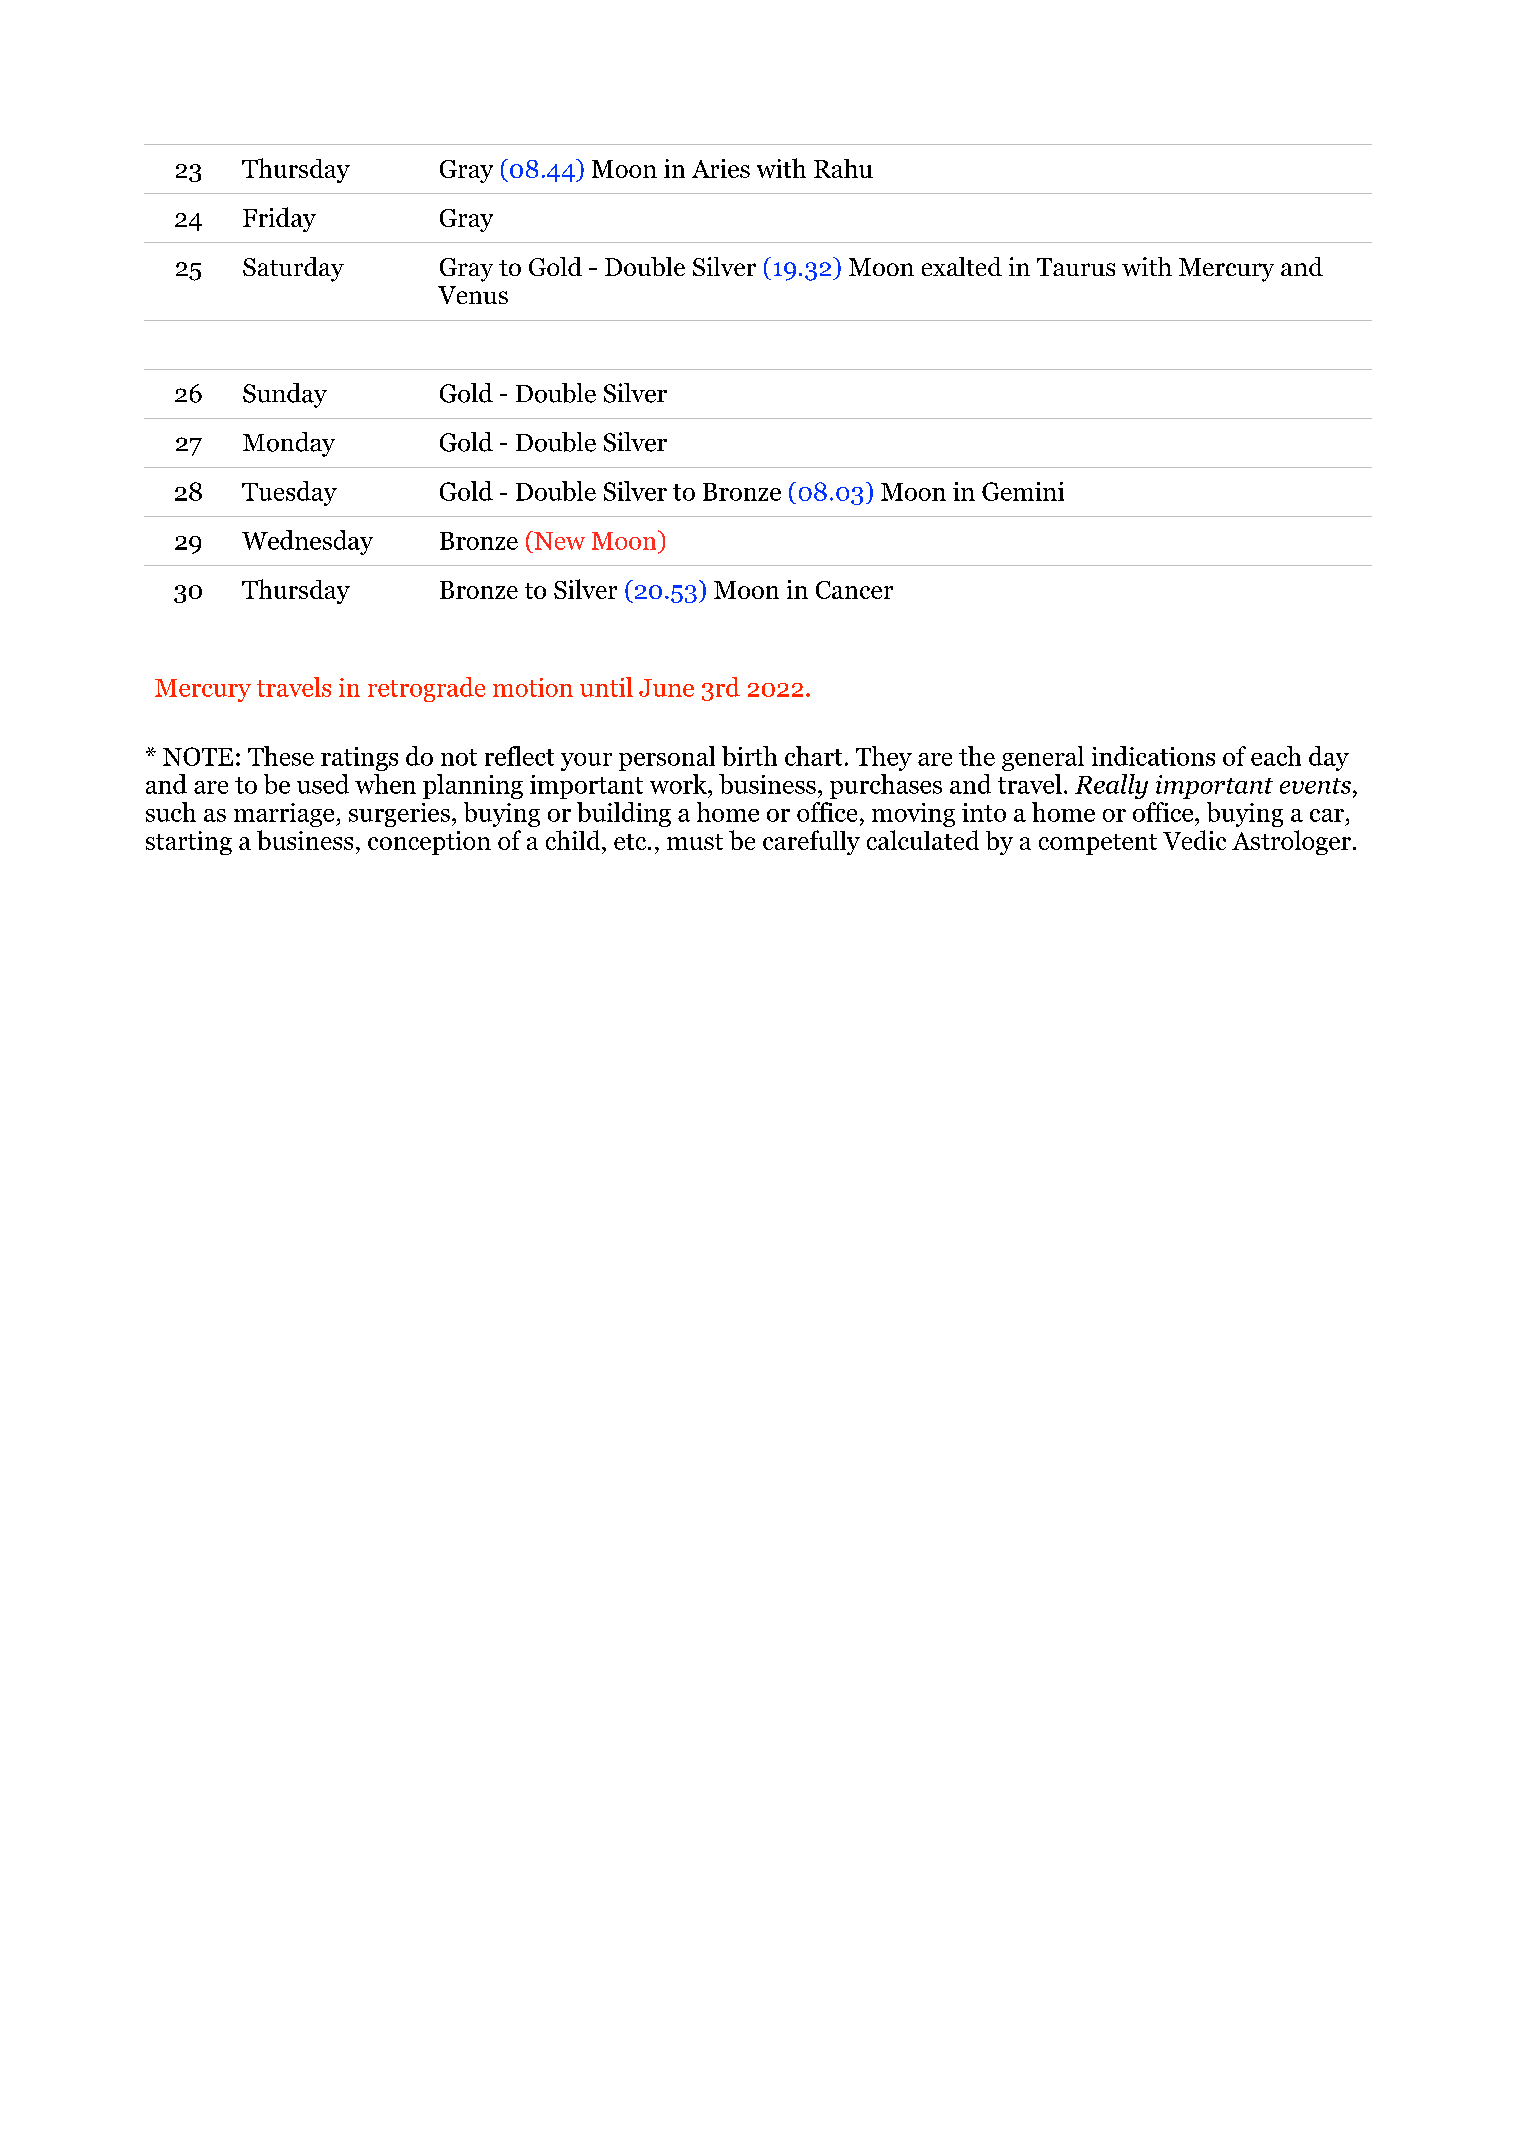  I want to click on Gemini, so click(1023, 491).
